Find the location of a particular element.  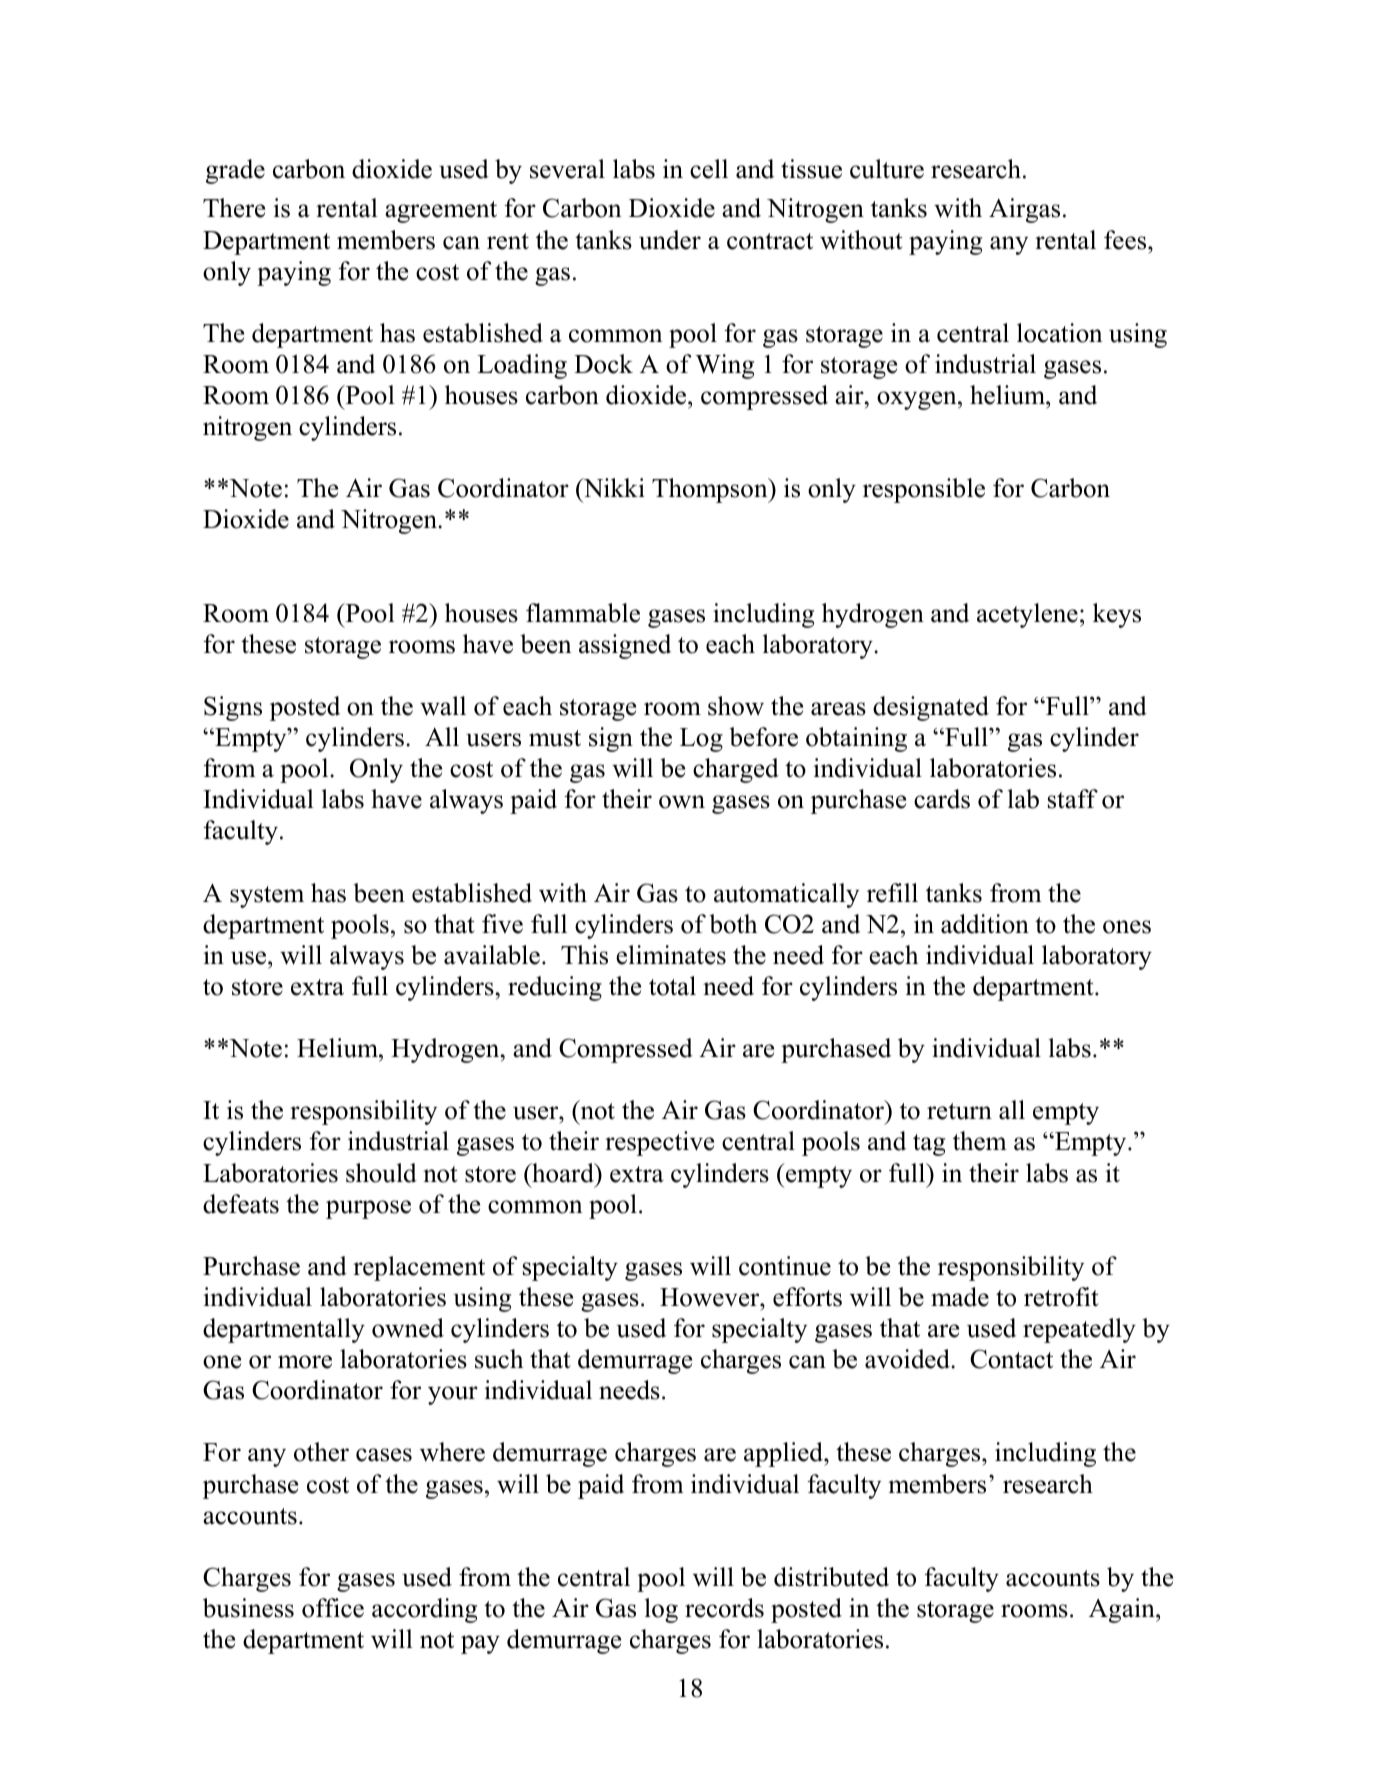

agreement is located at coordinates (441, 212).
